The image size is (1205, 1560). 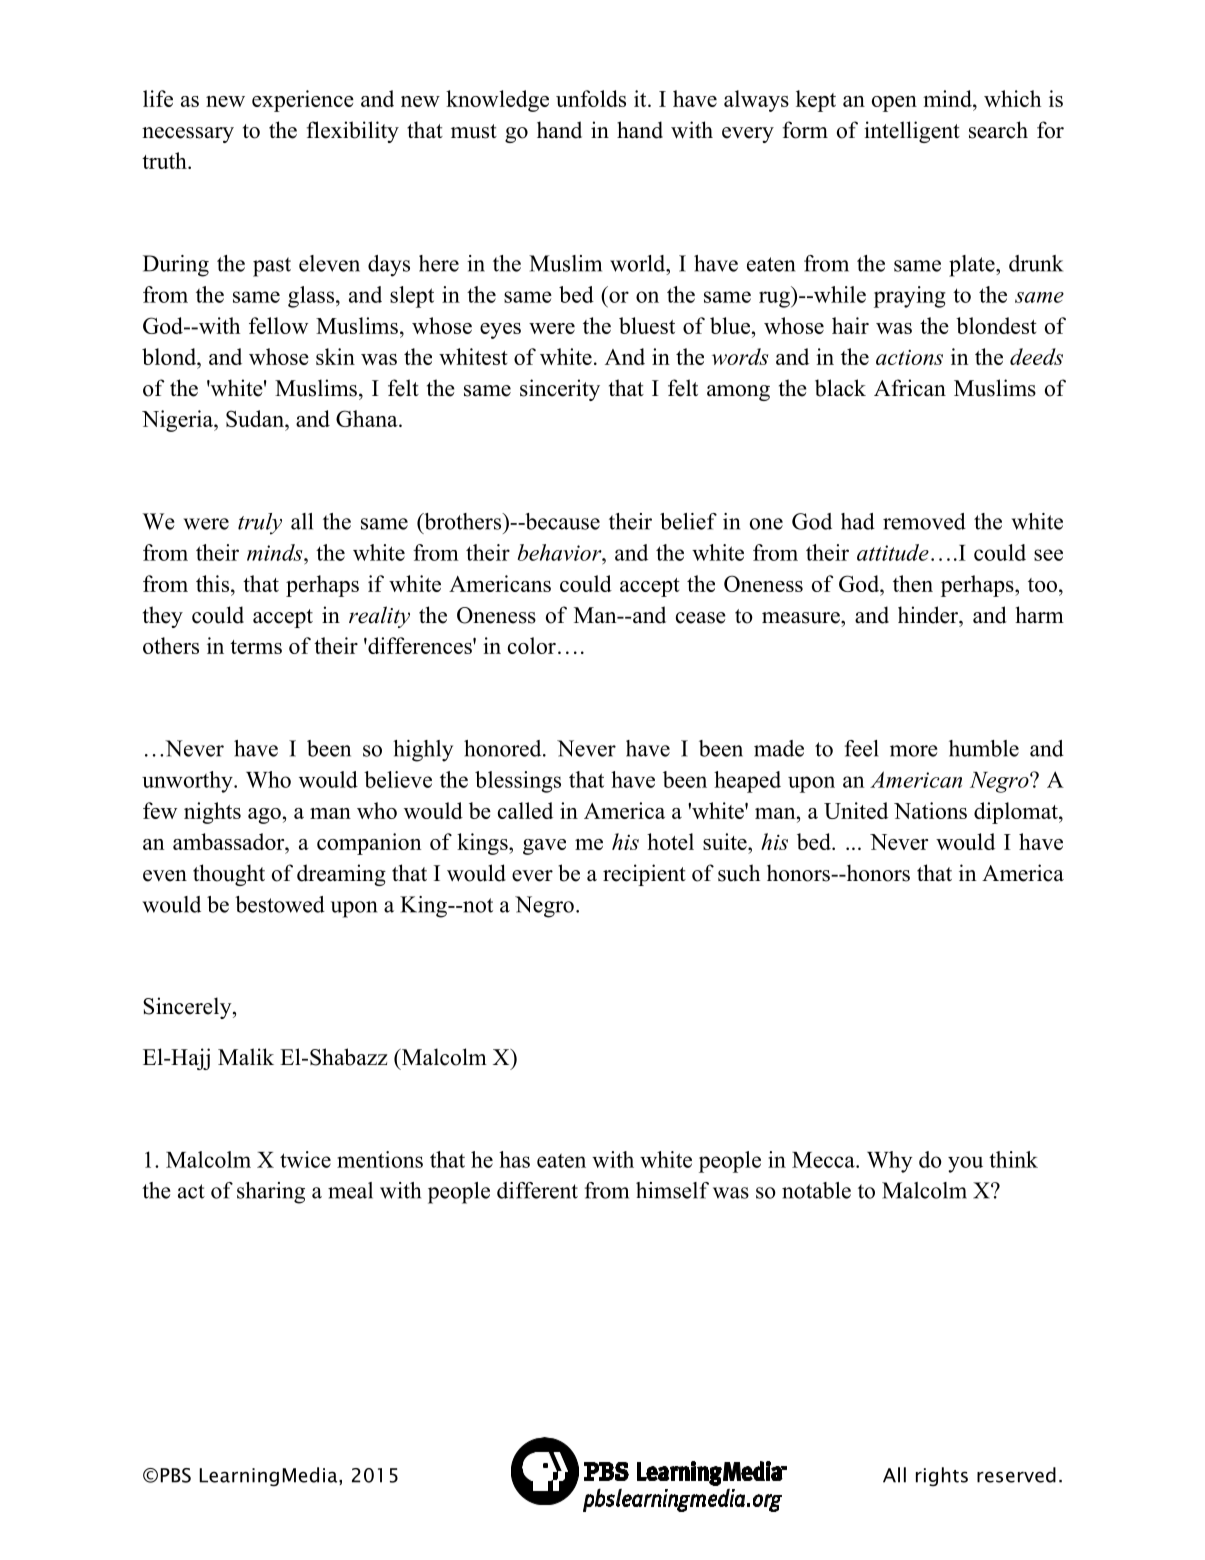 I want to click on unfolds, so click(x=591, y=98).
